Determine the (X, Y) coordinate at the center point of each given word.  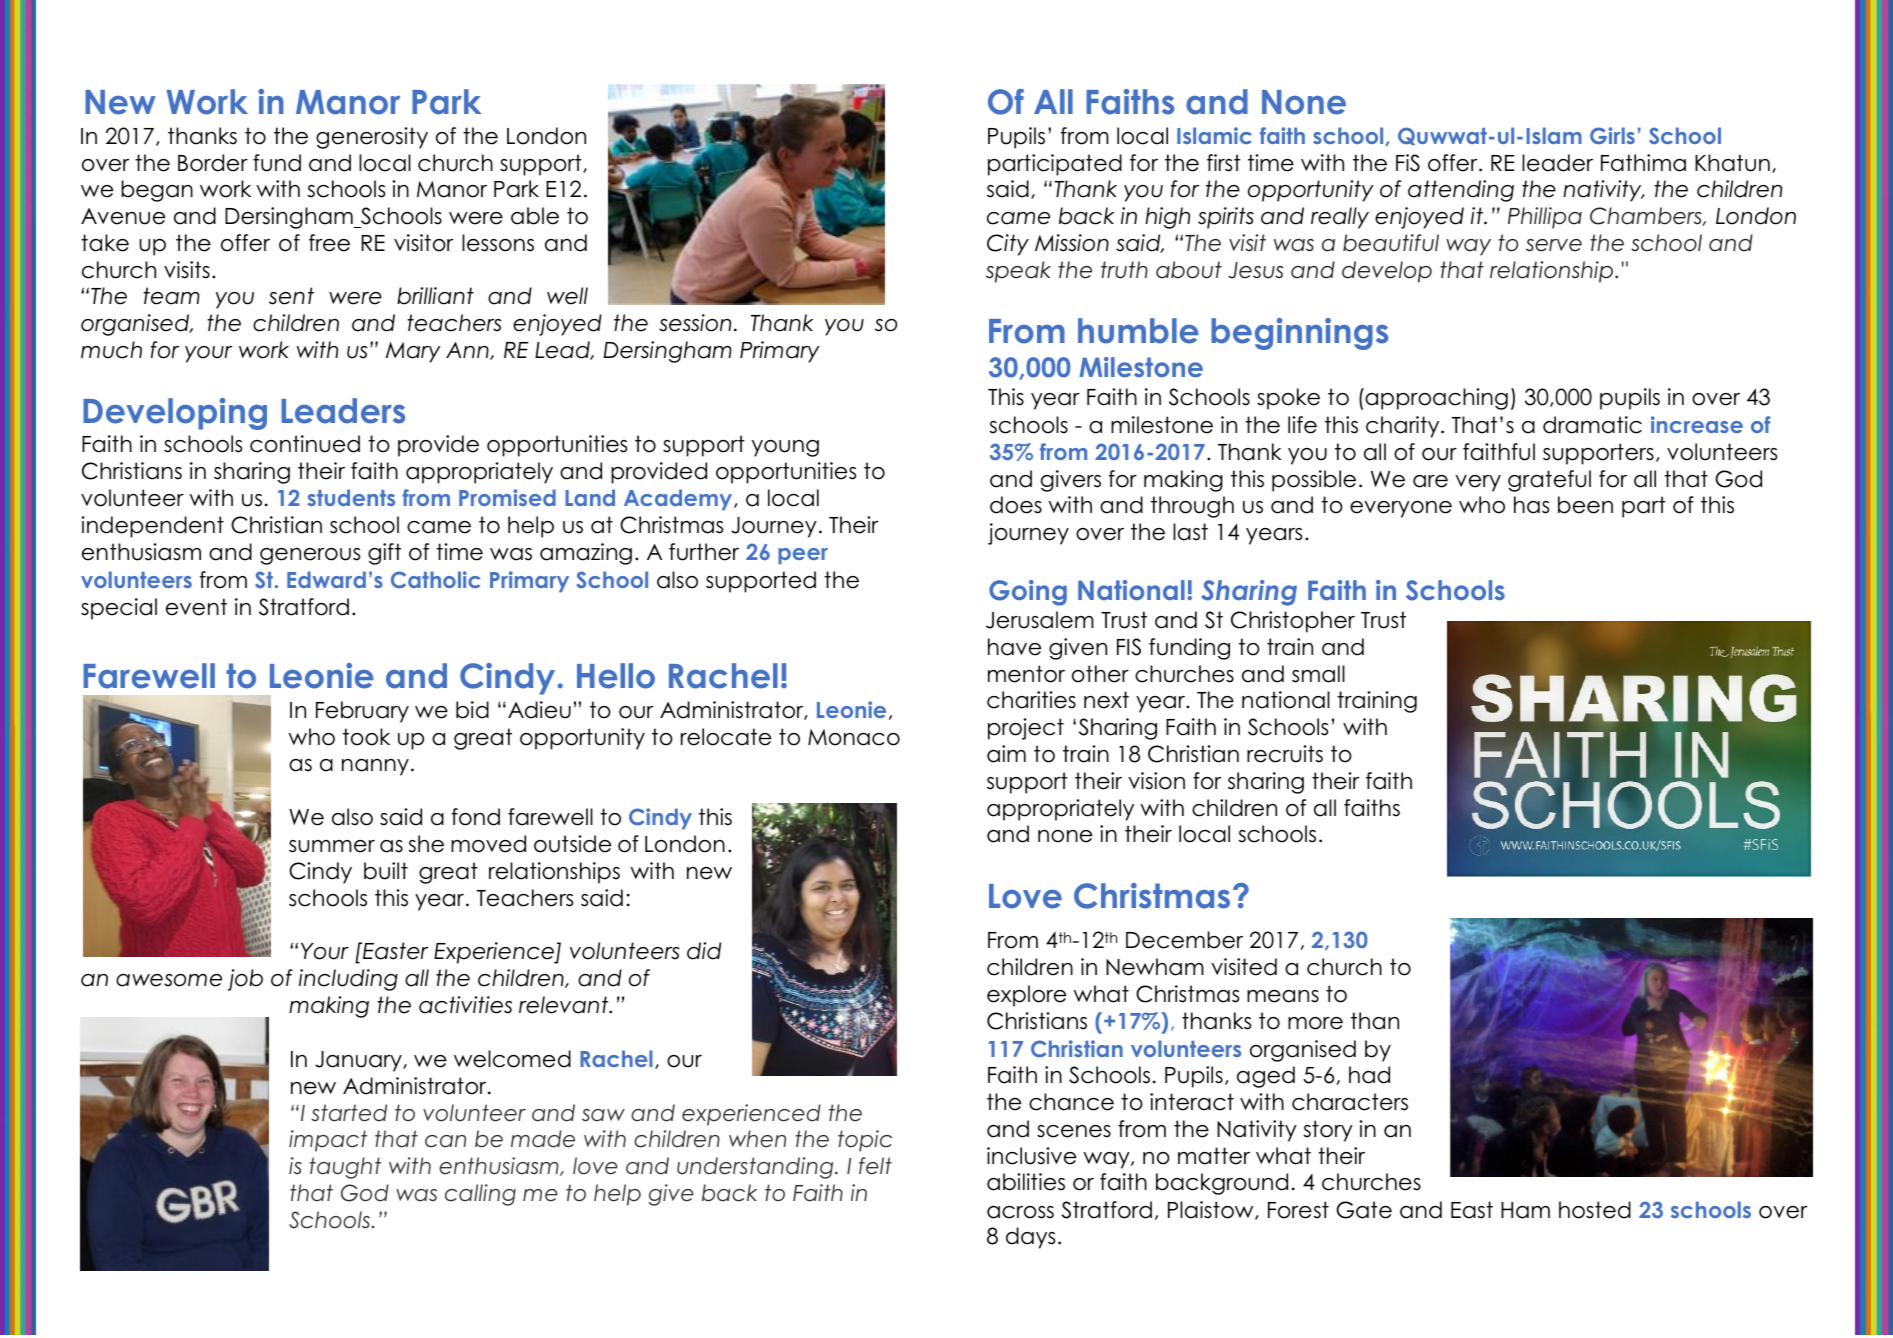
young (785, 448)
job (245, 980)
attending (1461, 191)
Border (213, 163)
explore (1026, 996)
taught (345, 1168)
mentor (1026, 674)
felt (875, 1166)
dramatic (1592, 425)
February (362, 712)
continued (305, 444)
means (1283, 996)
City (1008, 245)
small (1318, 674)
